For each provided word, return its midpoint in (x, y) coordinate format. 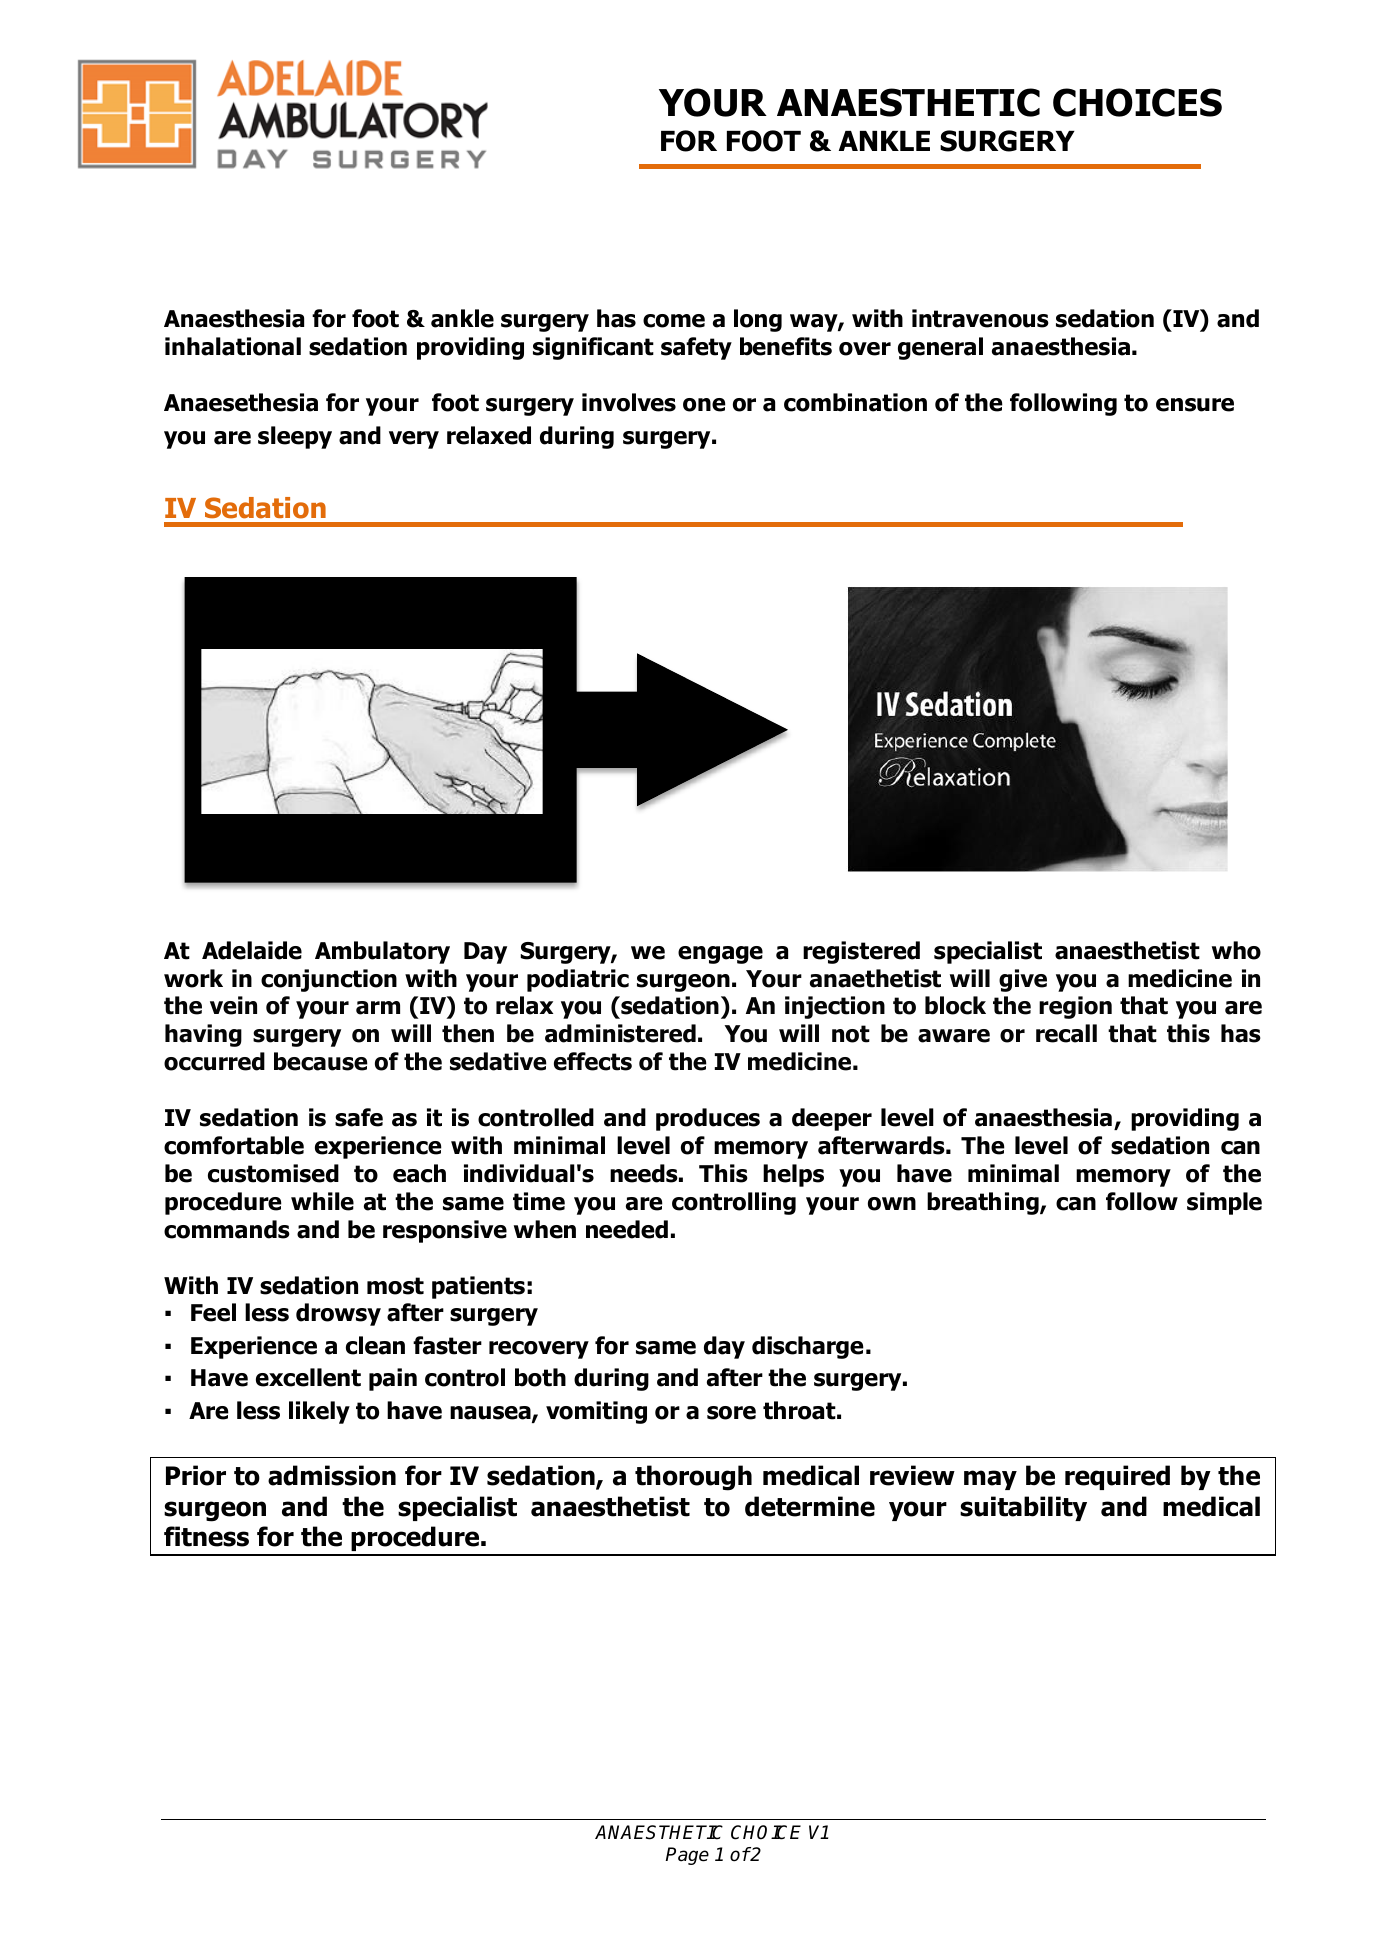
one (704, 405)
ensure (1195, 405)
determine (810, 1506)
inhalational (233, 346)
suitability (1023, 1508)
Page (687, 1856)
